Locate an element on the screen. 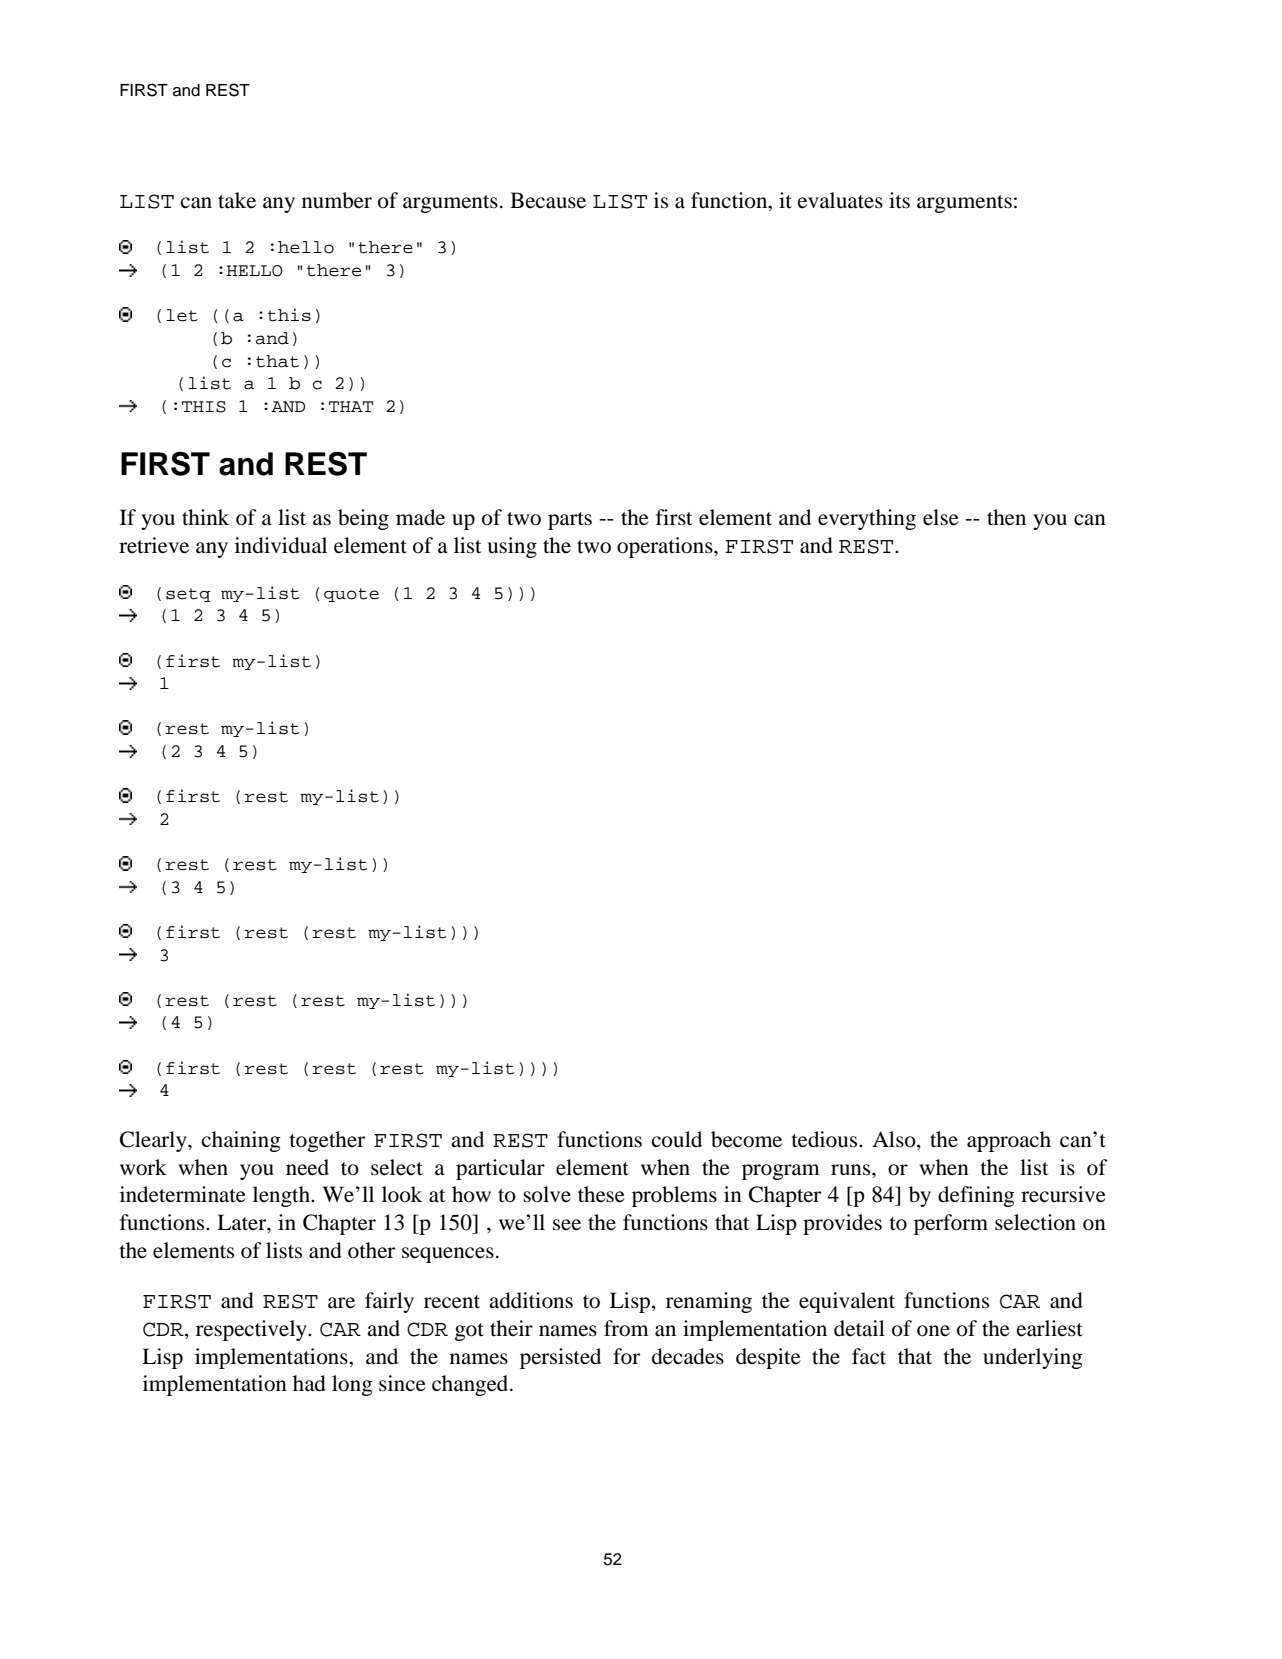 The image size is (1282, 1659). its is located at coordinates (899, 200).
